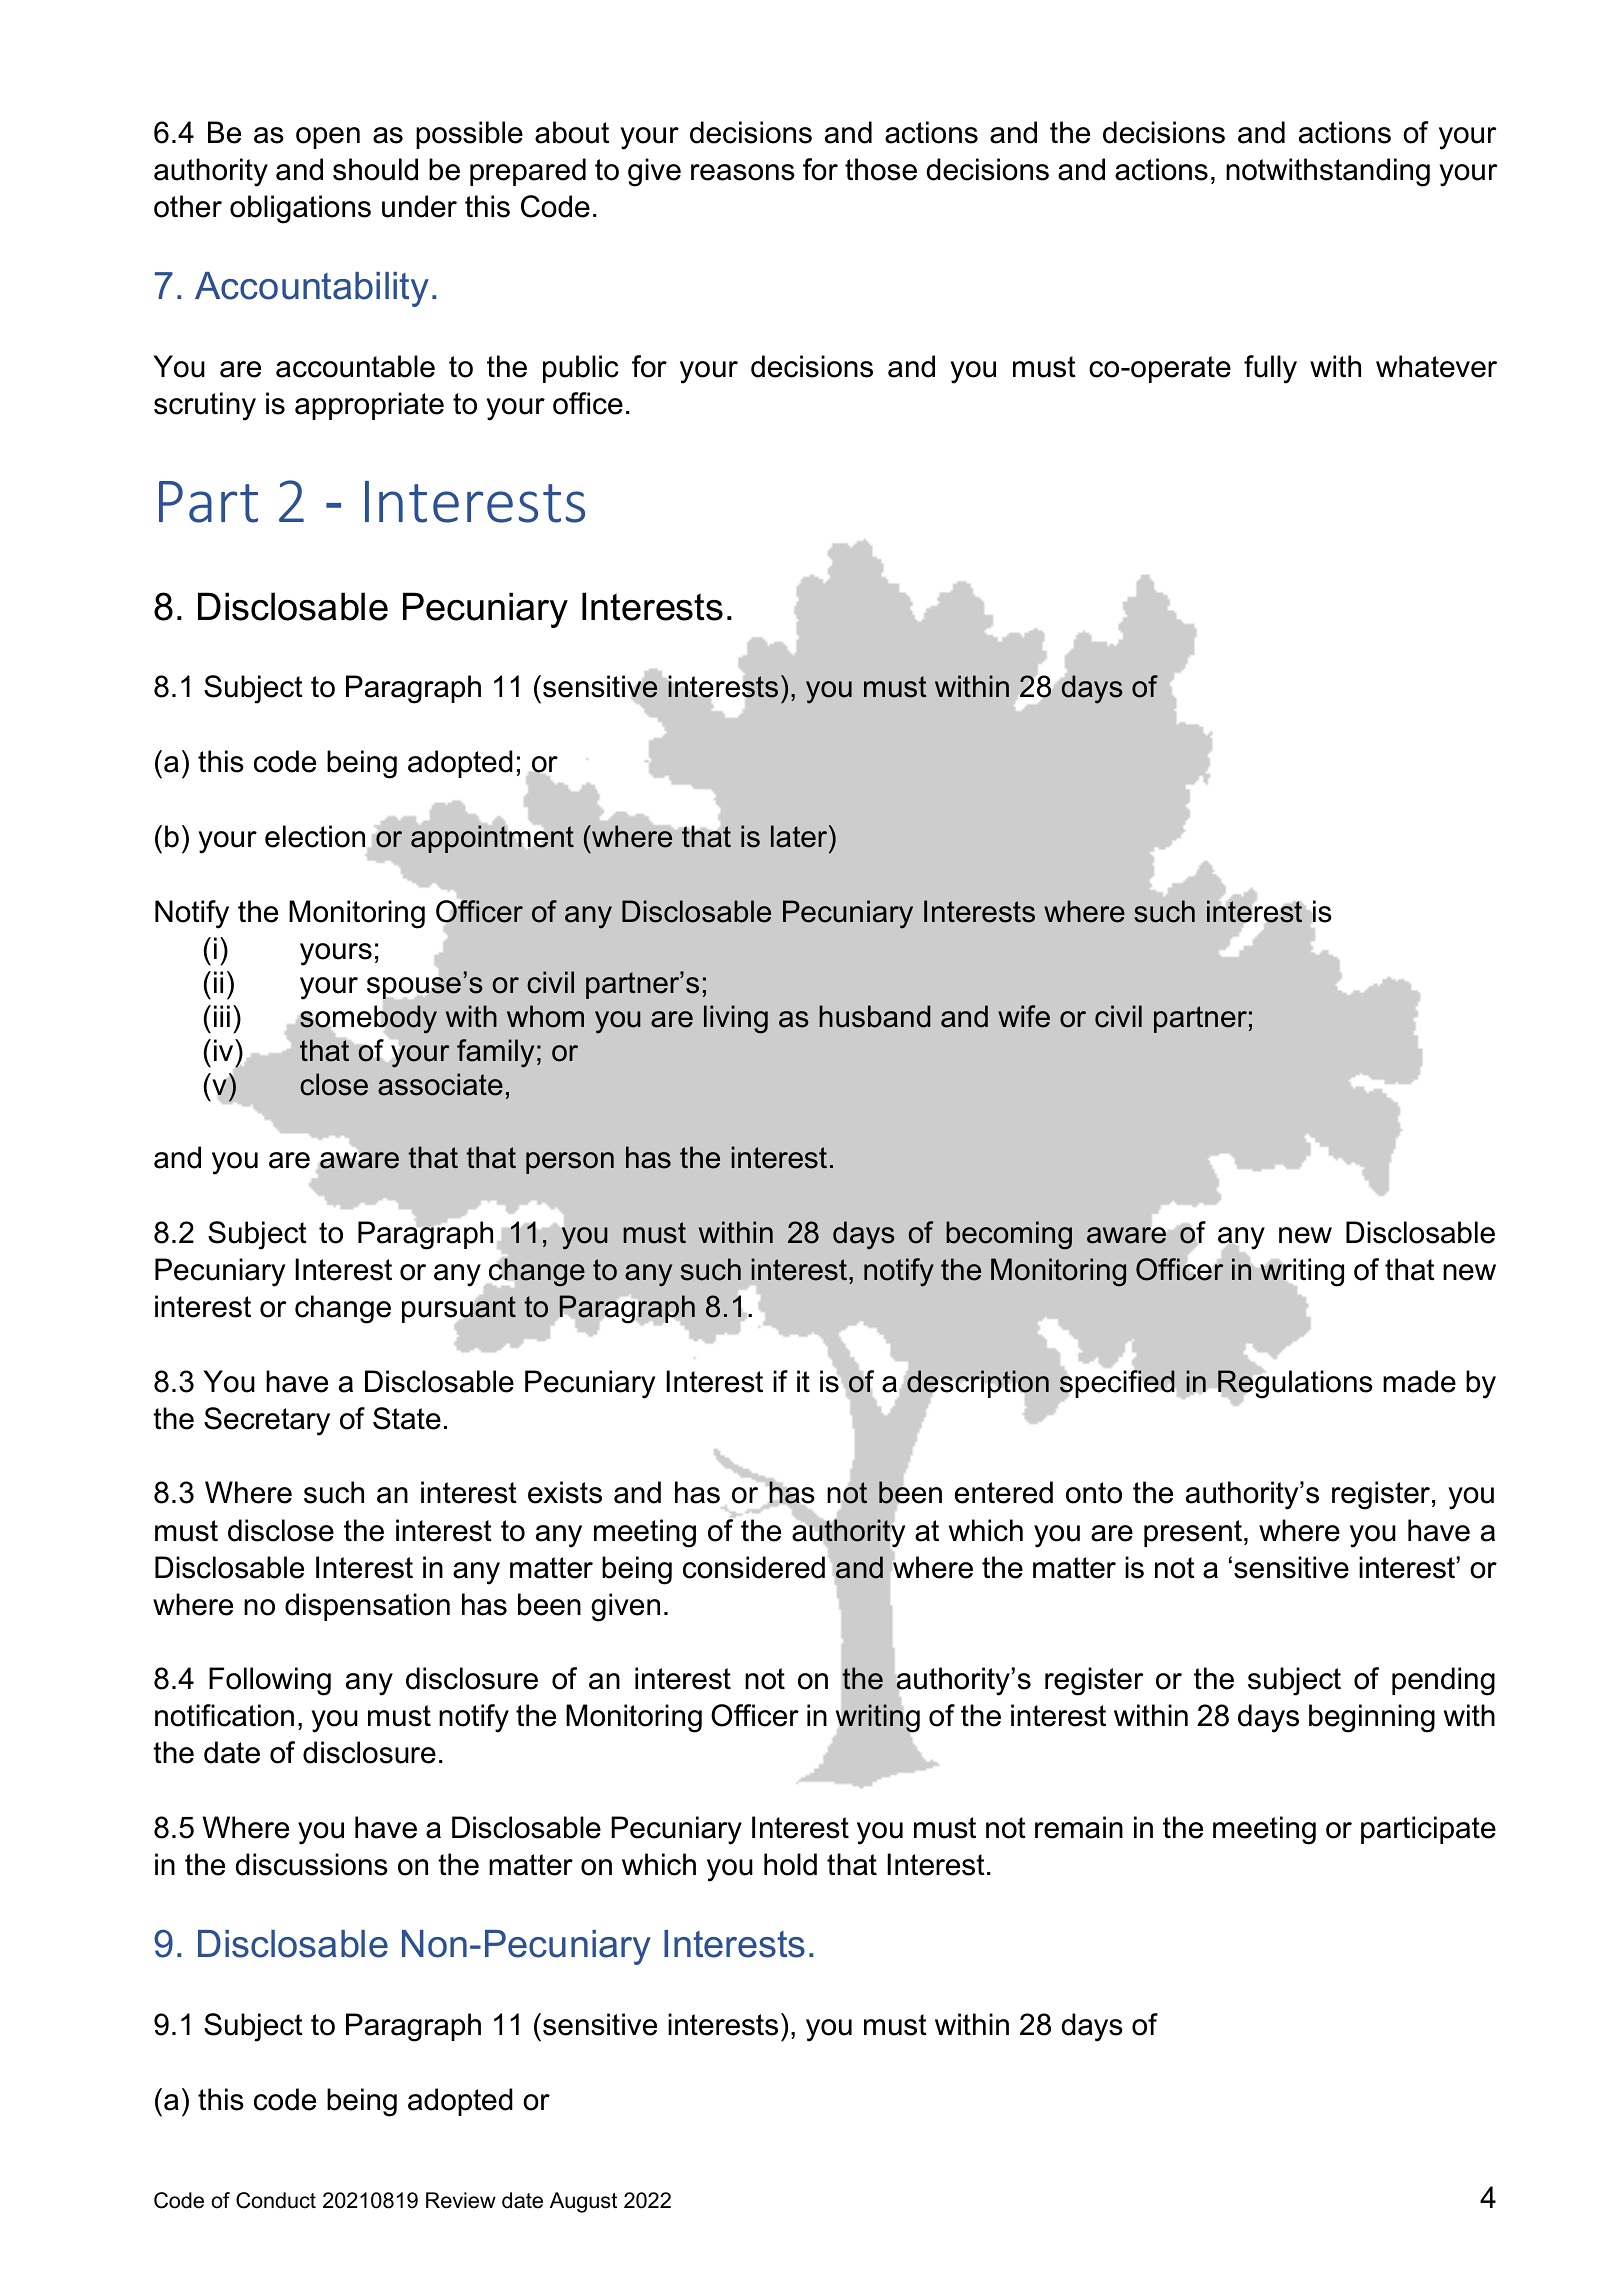 This image has height=2280, width=1612. Describe the element at coordinates (1270, 369) in the image. I see `fully` at that location.
